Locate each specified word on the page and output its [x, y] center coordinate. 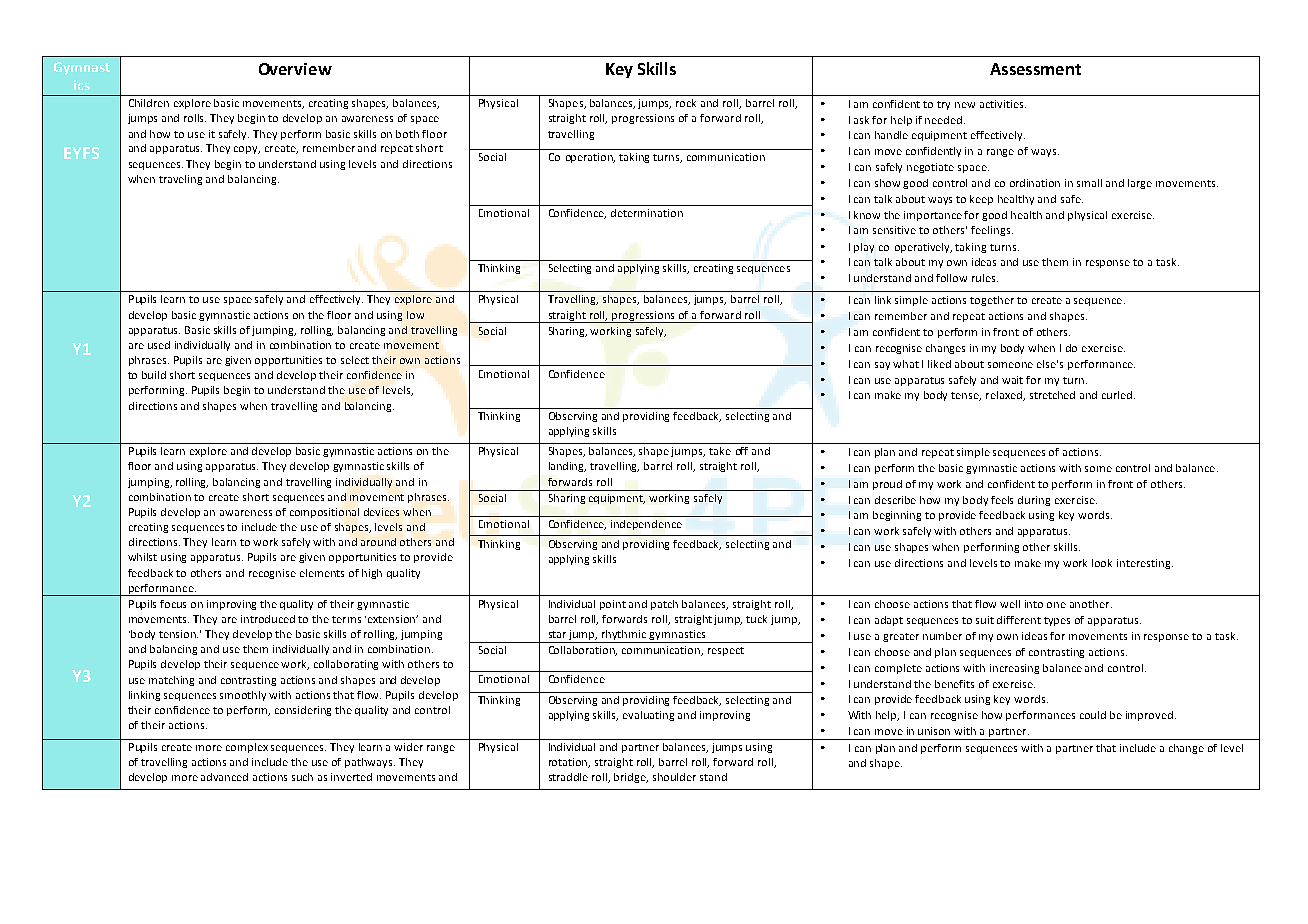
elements [322, 573]
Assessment [1035, 69]
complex [247, 748]
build [154, 375]
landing [567, 467]
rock [686, 103]
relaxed [1005, 396]
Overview [295, 69]
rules [985, 278]
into [1034, 604]
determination [647, 213]
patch [664, 605]
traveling [180, 180]
